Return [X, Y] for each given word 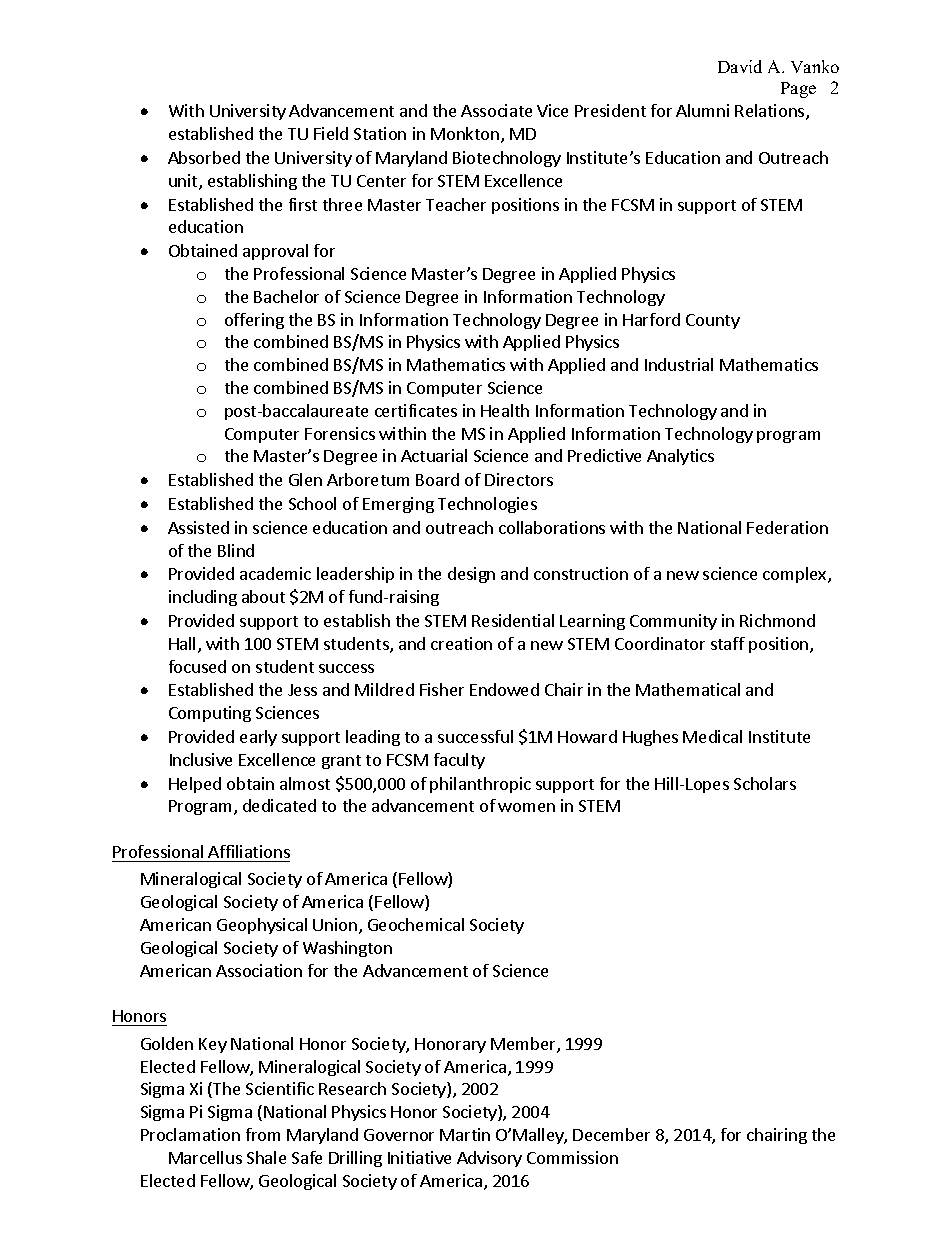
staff [728, 643]
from [263, 1134]
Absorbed [204, 157]
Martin [465, 1134]
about [263, 596]
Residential [513, 620]
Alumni [702, 110]
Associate [496, 110]
